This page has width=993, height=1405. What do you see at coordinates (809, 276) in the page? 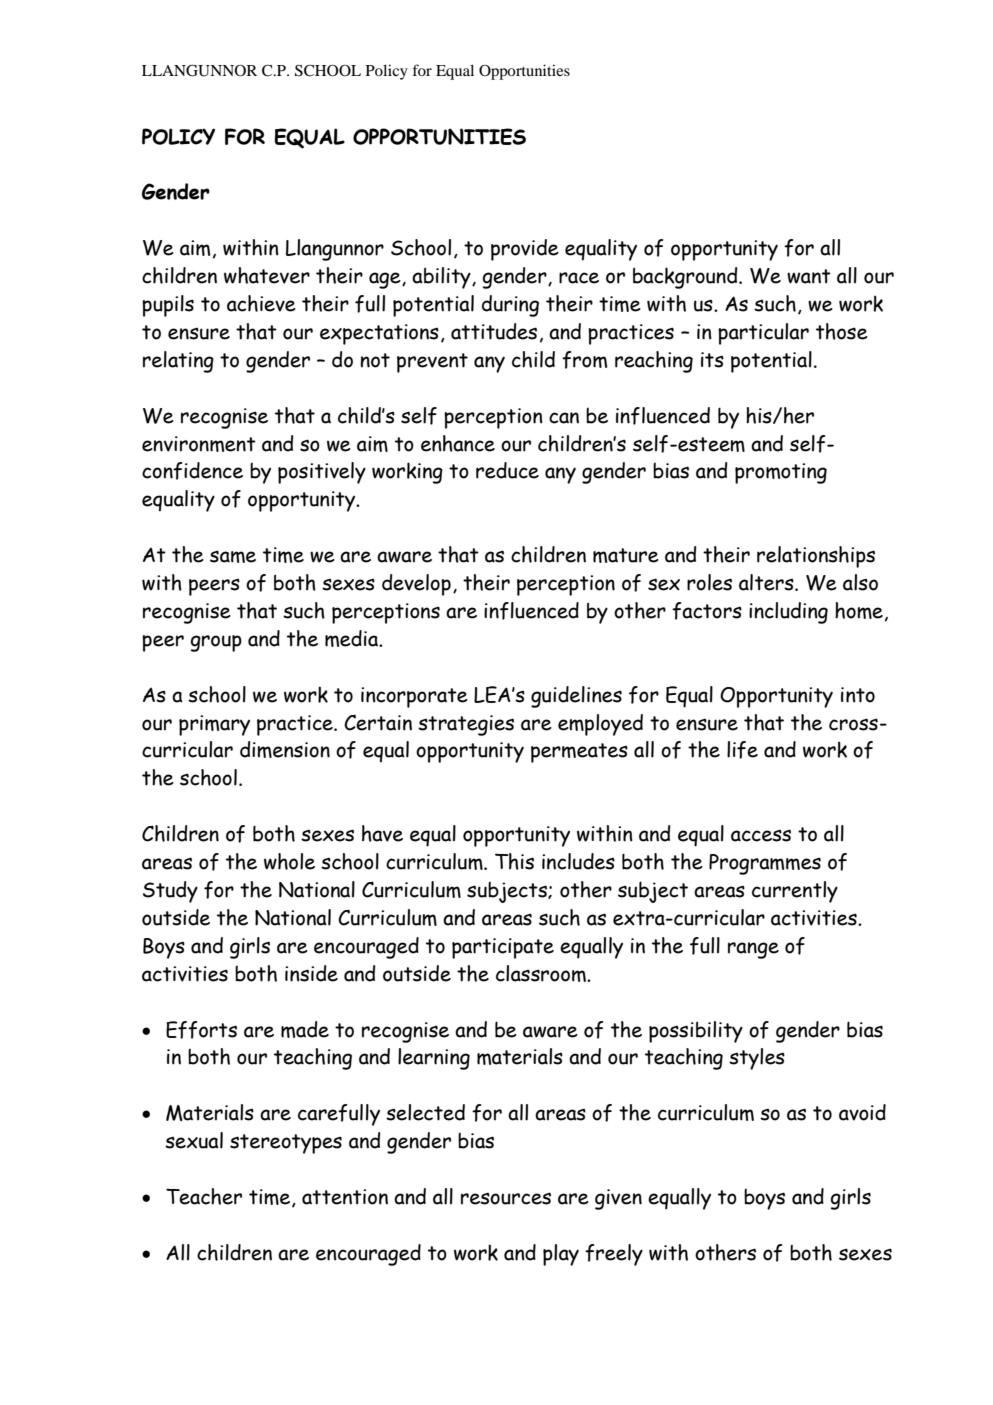
I see `want` at bounding box center [809, 276].
